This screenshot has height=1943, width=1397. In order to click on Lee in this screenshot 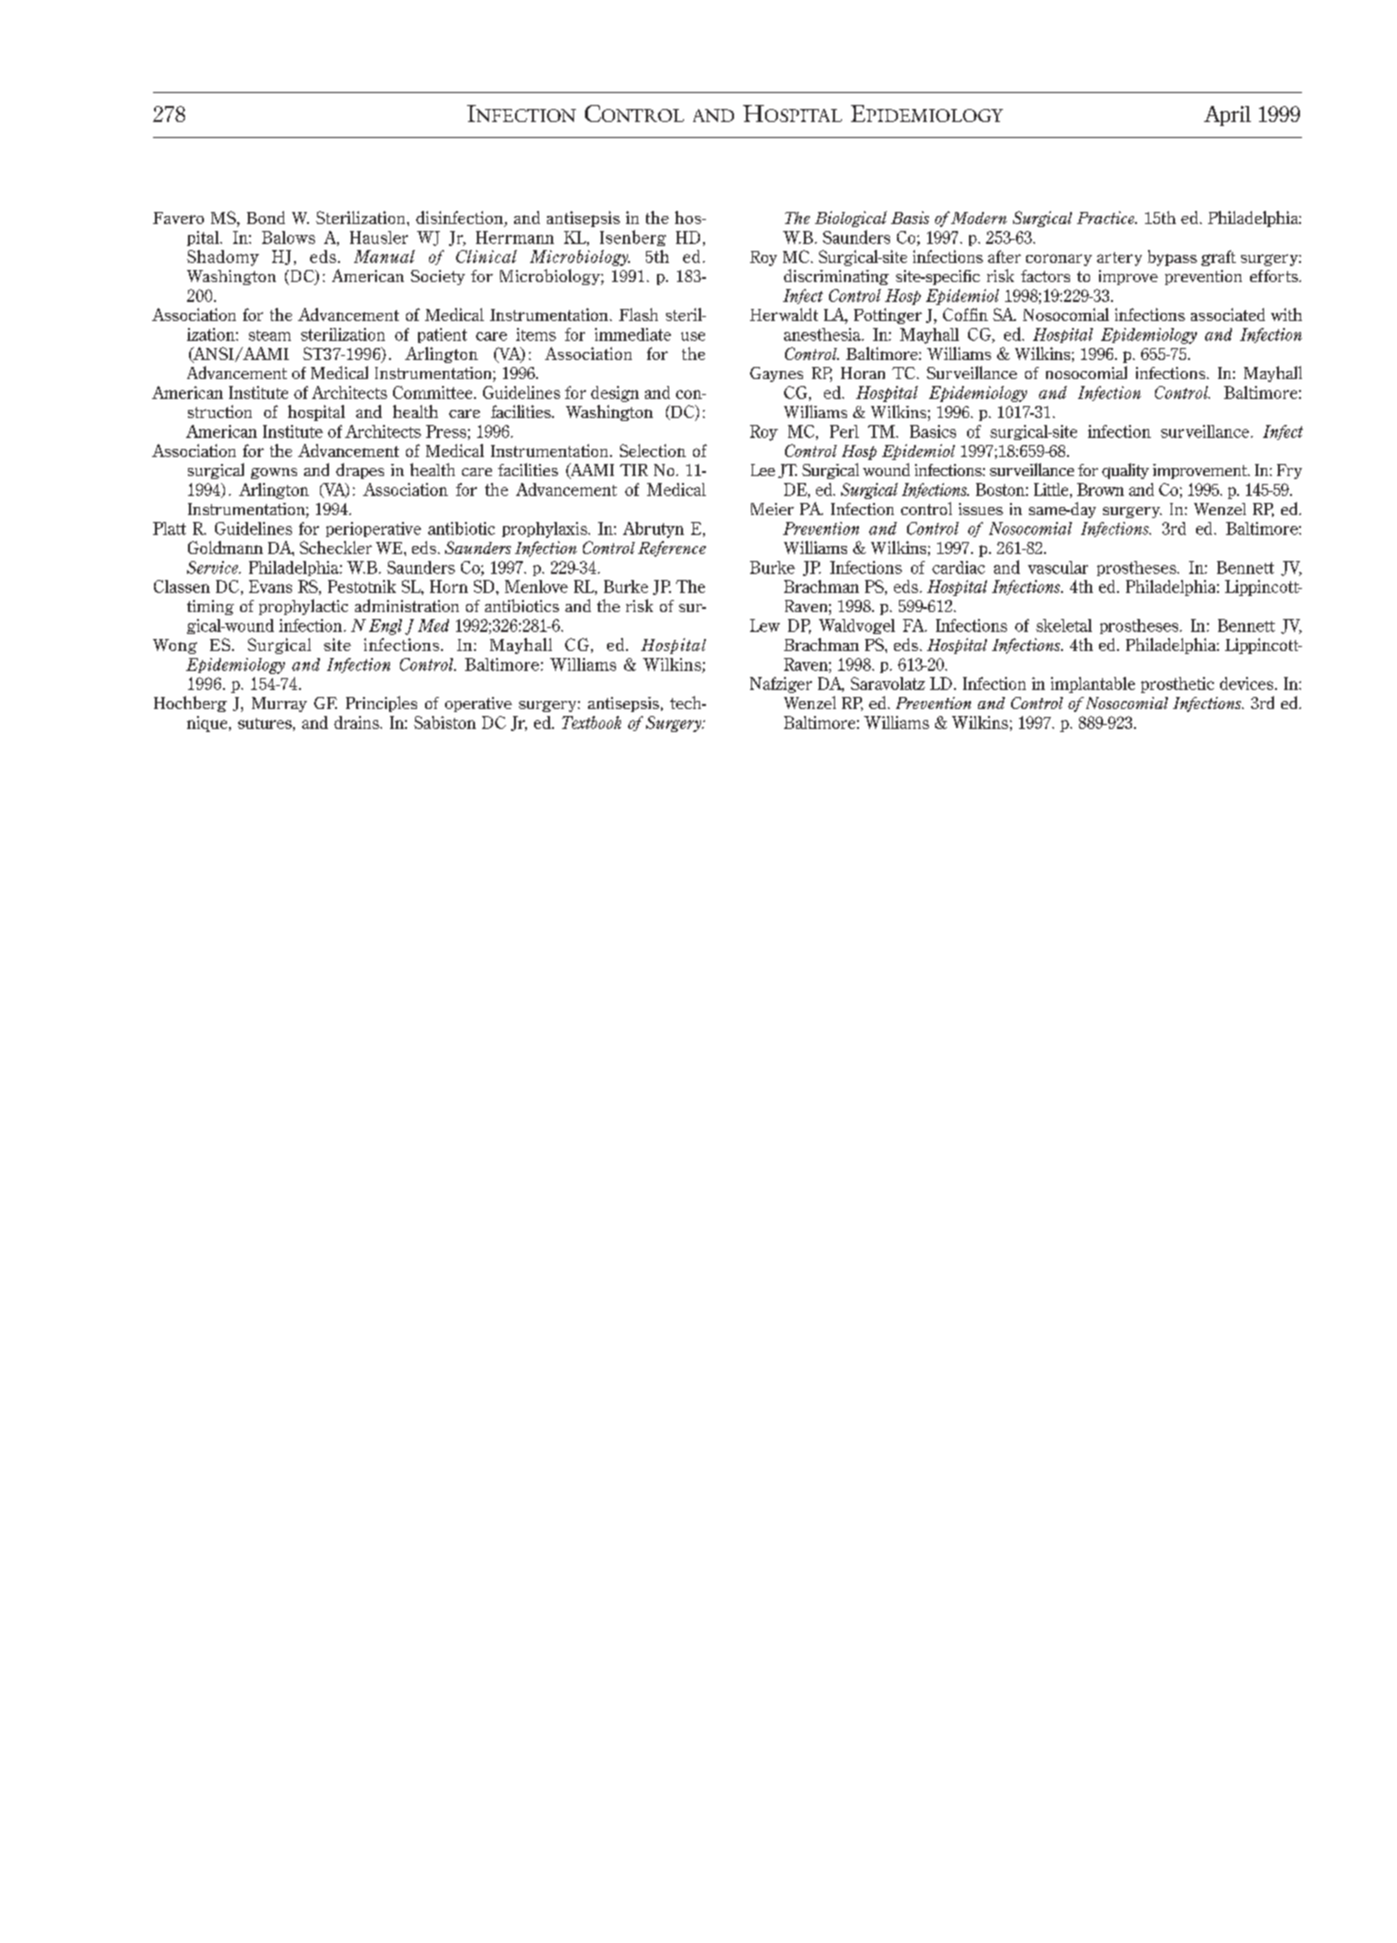, I will do `click(763, 470)`.
